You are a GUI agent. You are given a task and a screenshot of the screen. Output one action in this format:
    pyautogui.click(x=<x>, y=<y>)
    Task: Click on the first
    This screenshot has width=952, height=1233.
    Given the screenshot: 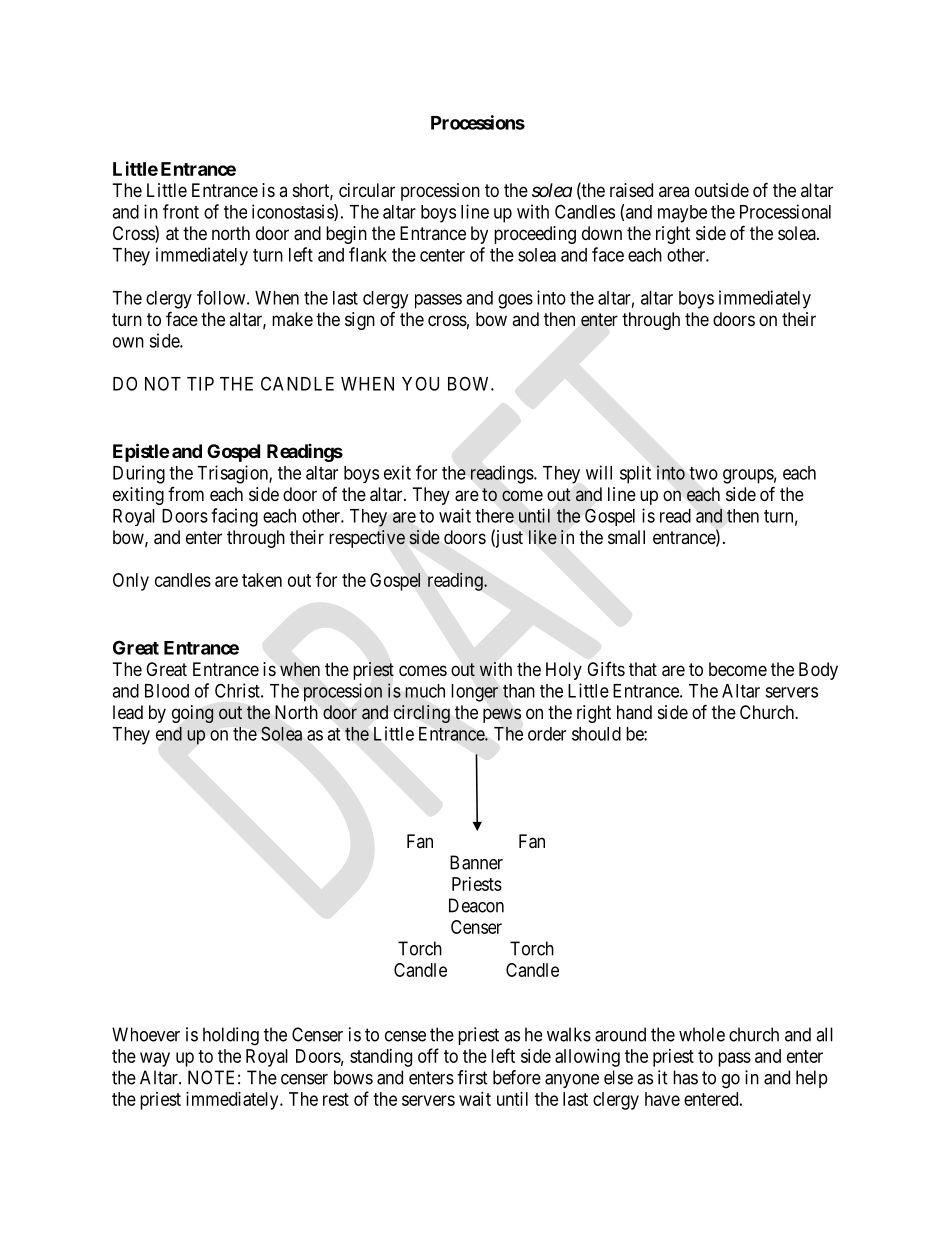 What is the action you would take?
    pyautogui.click(x=472, y=1077)
